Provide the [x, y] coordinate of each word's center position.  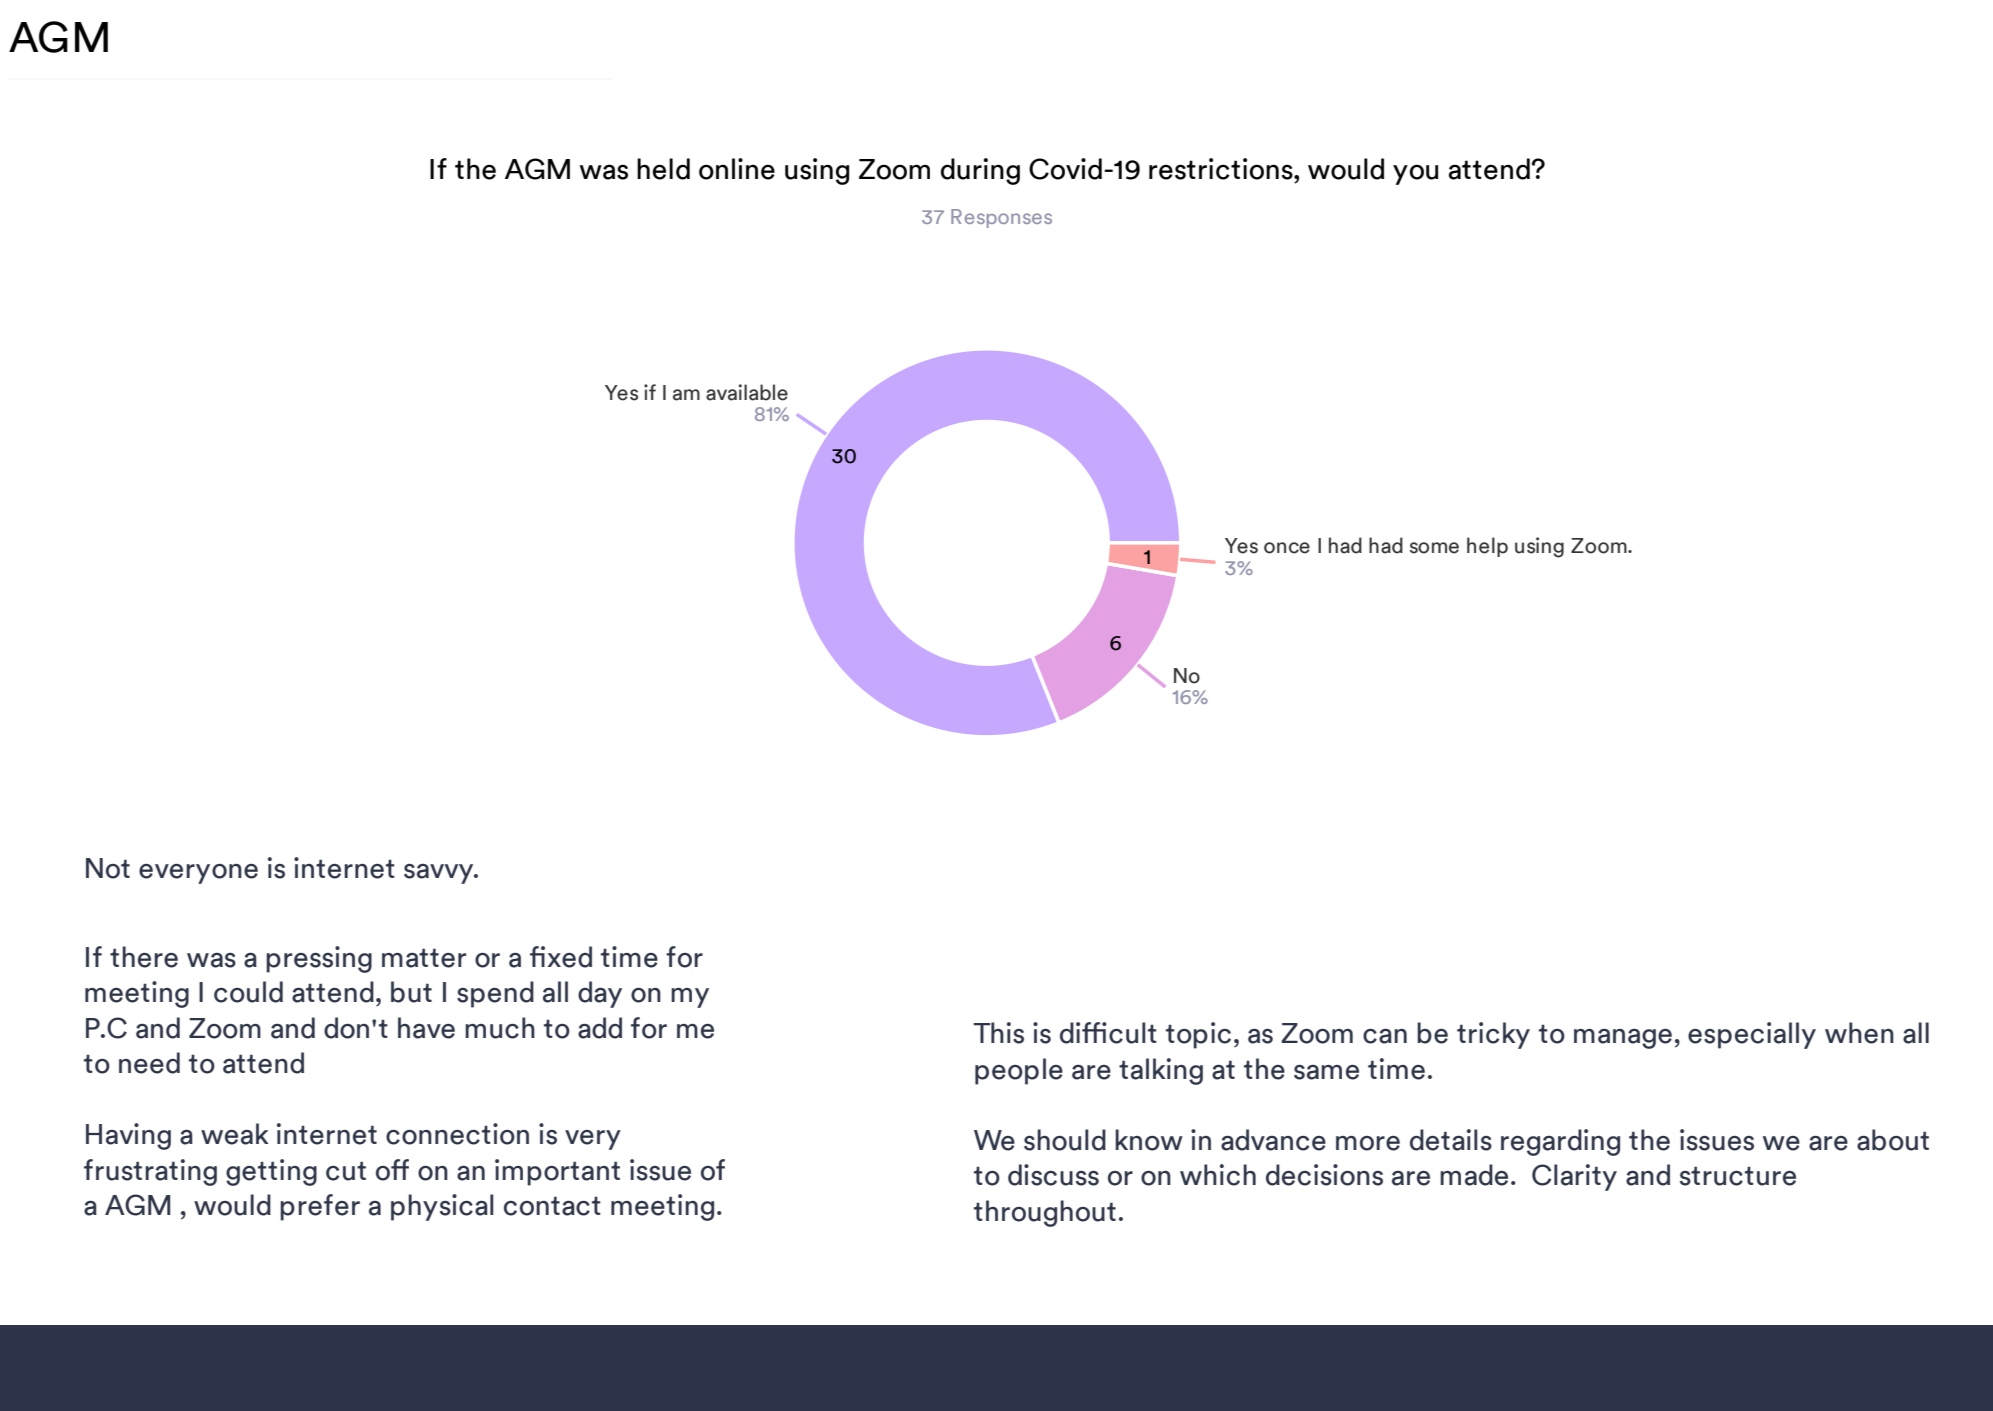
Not [108, 868]
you [1416, 174]
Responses [1001, 218]
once [1287, 548]
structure [1738, 1176]
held [663, 169]
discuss [1053, 1175]
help [1487, 547]
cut [346, 1171]
